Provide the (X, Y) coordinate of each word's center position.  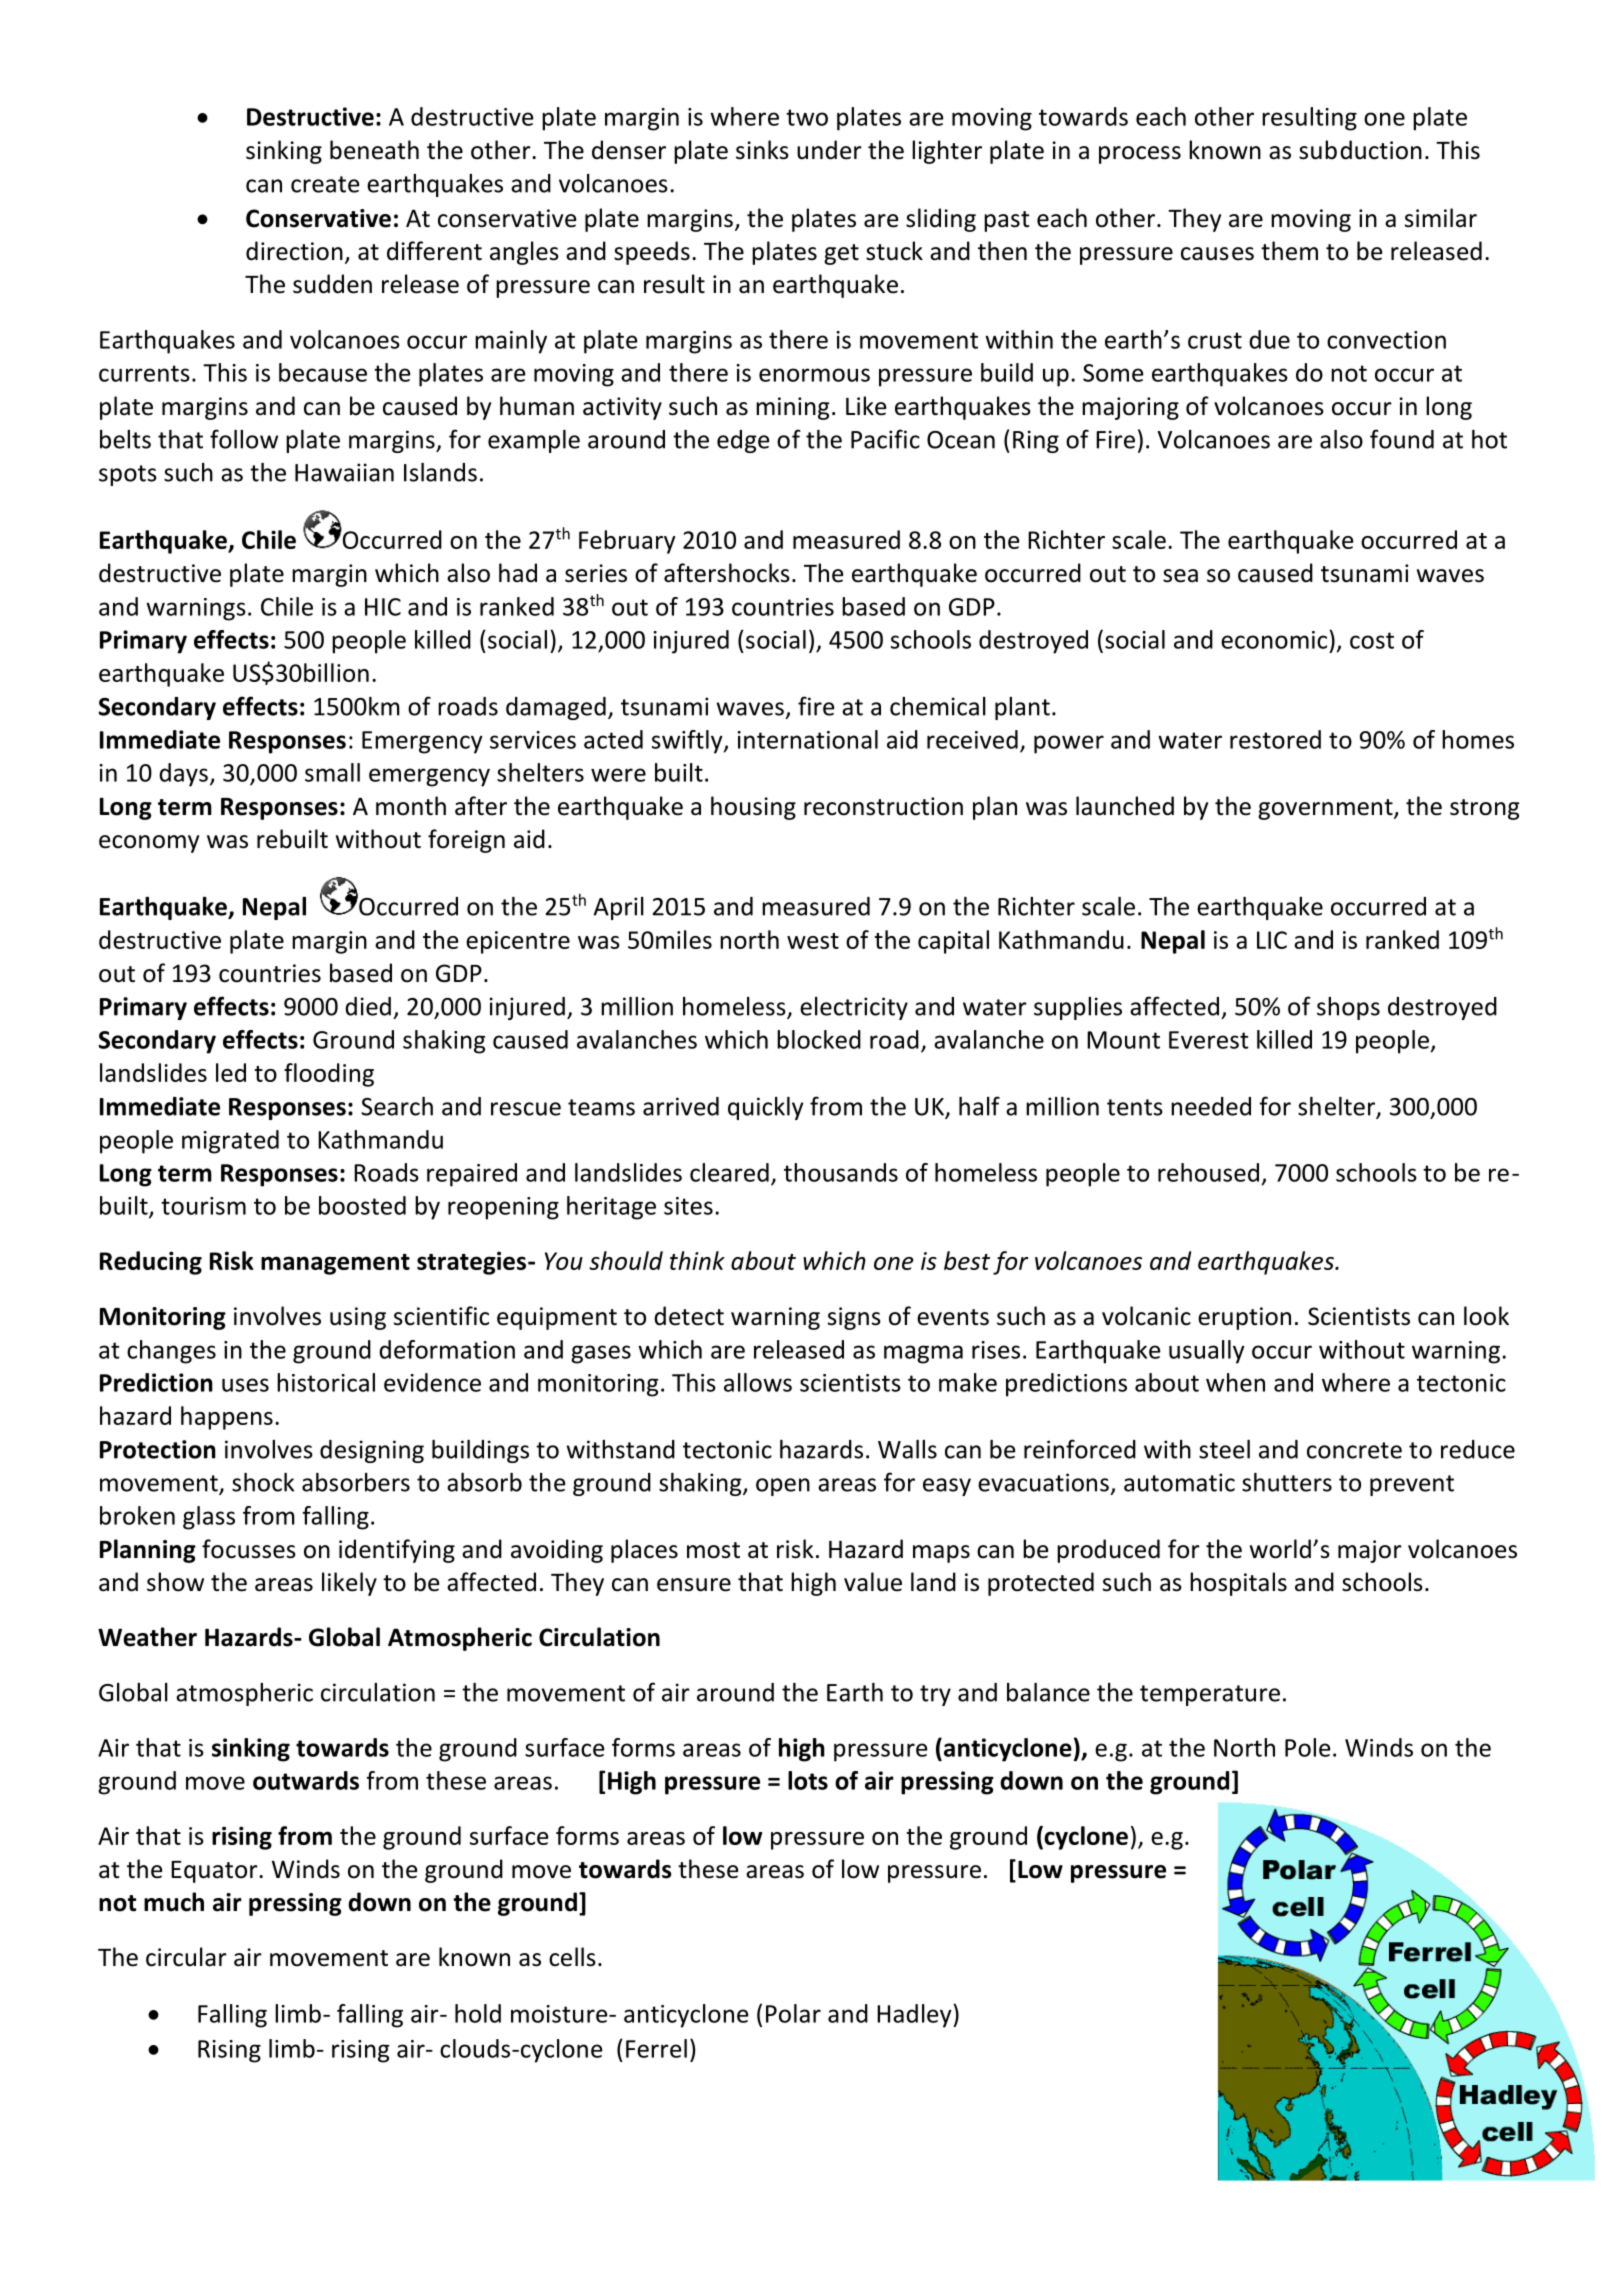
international (807, 739)
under (829, 150)
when (1235, 1382)
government (1326, 809)
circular (186, 1957)
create (325, 184)
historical (326, 1382)
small (332, 772)
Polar (793, 2013)
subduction (1360, 150)
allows (758, 1382)
